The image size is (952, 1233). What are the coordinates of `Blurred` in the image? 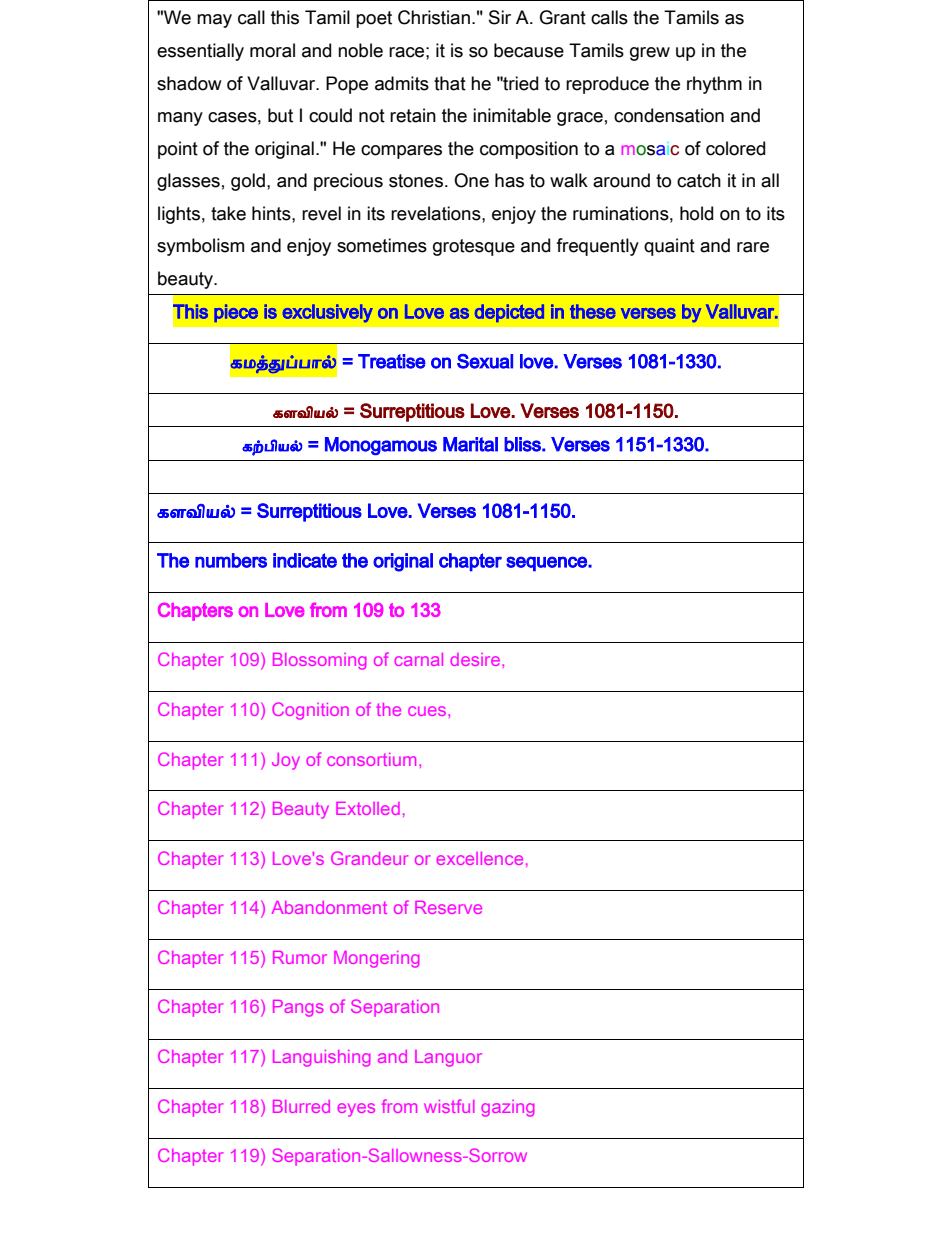 It's located at (301, 1106).
